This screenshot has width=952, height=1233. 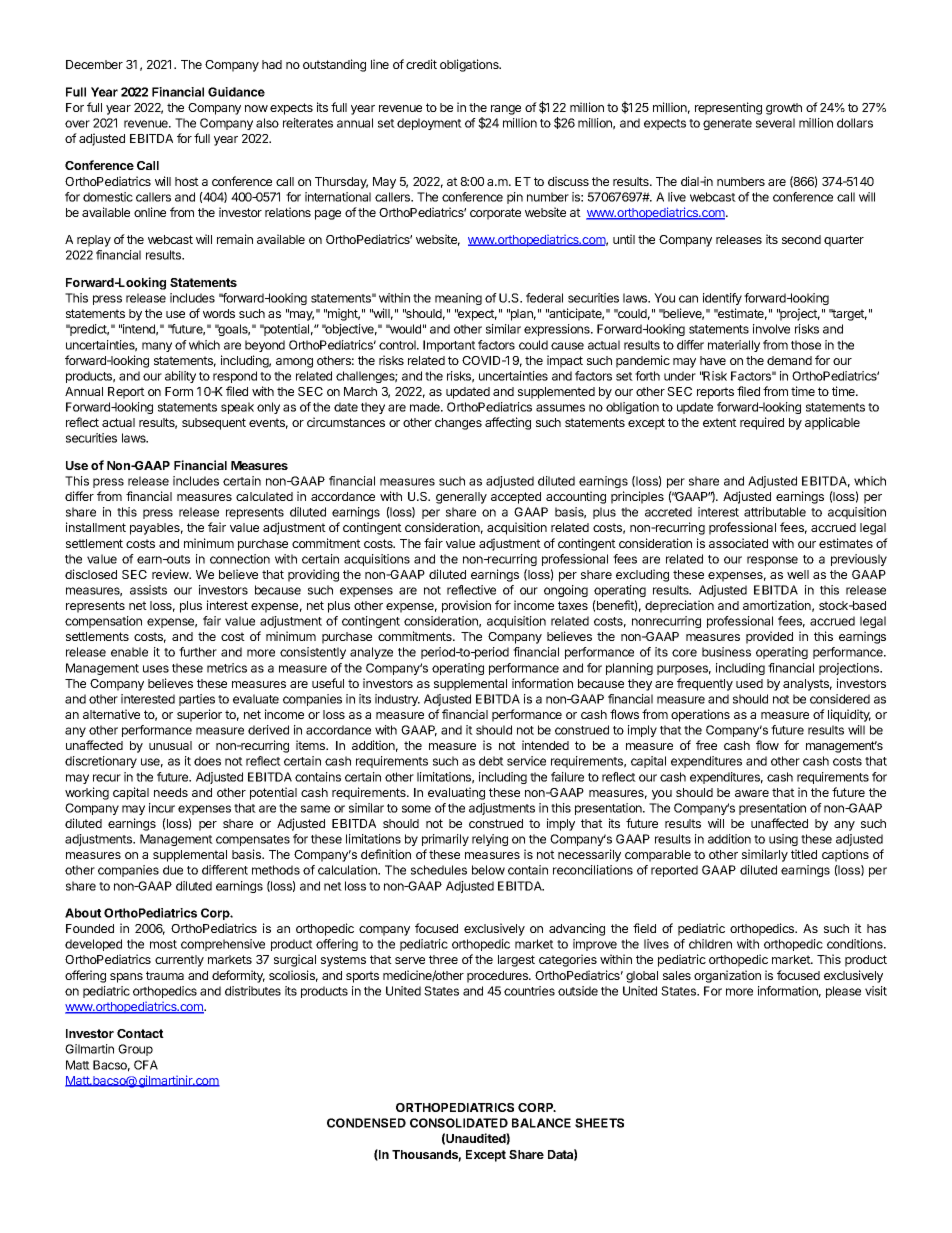 What do you see at coordinates (775, 512) in the screenshot?
I see `attributable` at bounding box center [775, 512].
